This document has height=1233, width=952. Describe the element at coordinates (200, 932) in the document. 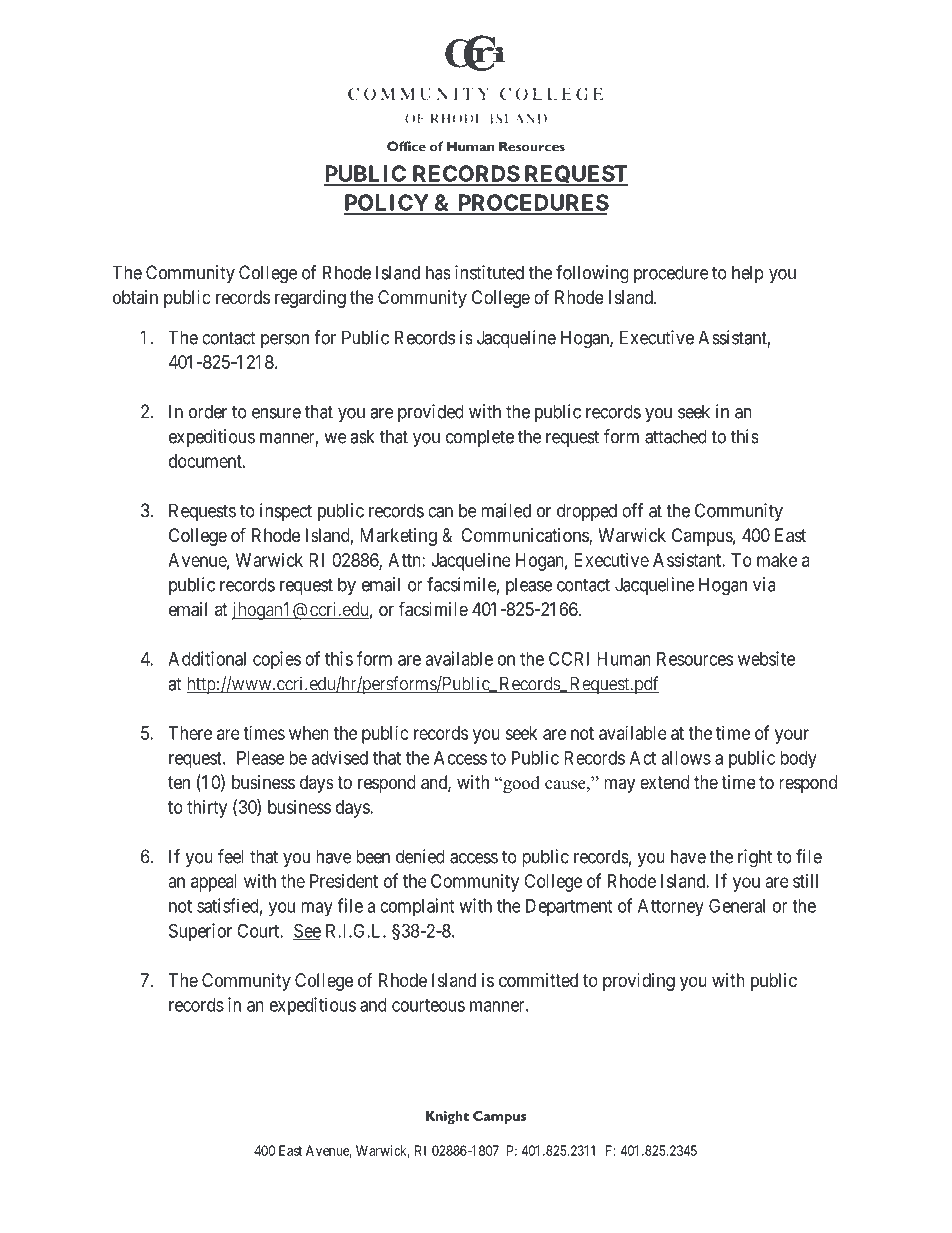

I see `Superior` at that location.
